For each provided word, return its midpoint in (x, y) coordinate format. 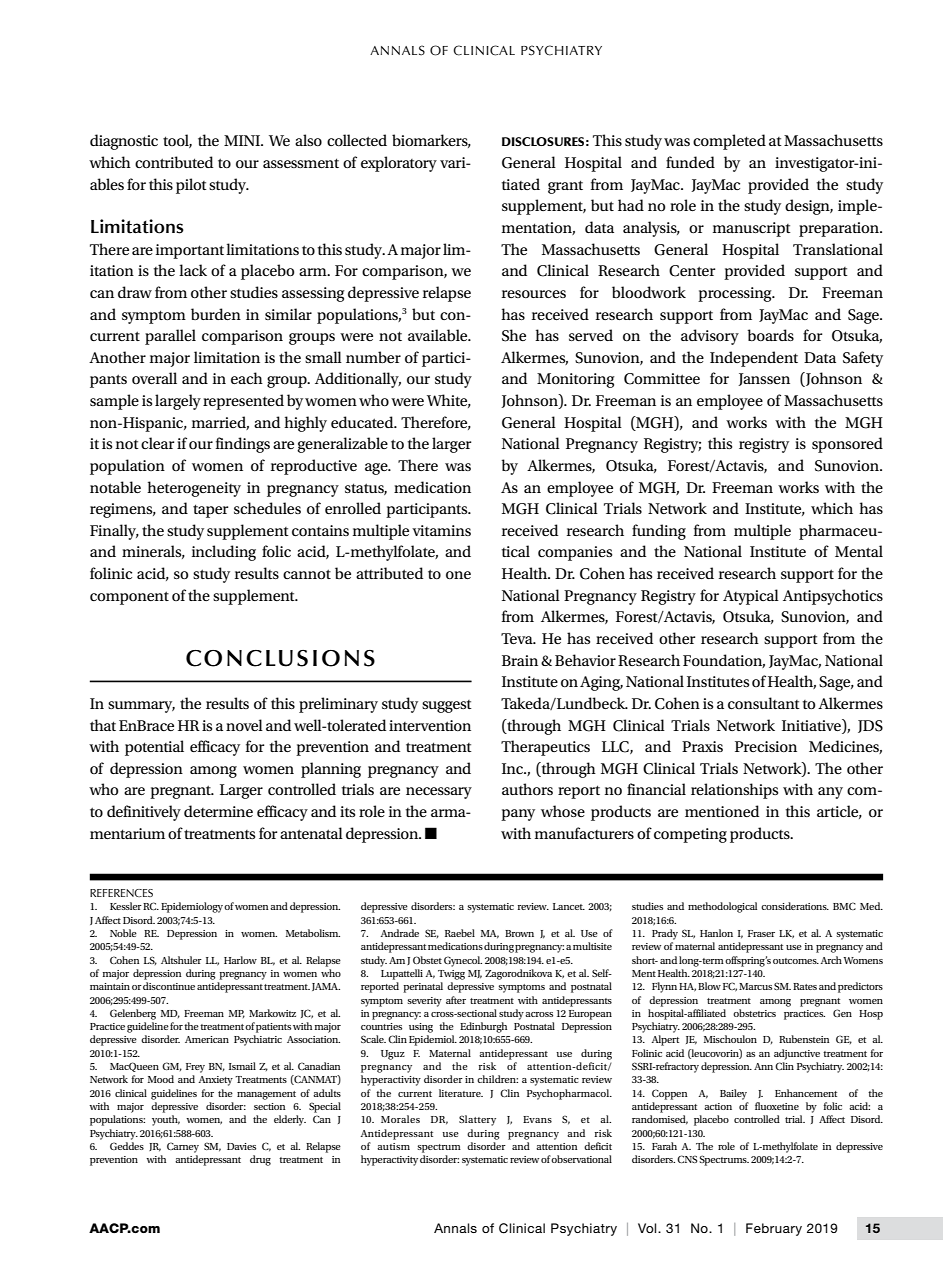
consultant (764, 703)
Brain (520, 660)
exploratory (399, 164)
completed (729, 142)
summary (141, 707)
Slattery (477, 1120)
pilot (191, 186)
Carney (183, 1147)
